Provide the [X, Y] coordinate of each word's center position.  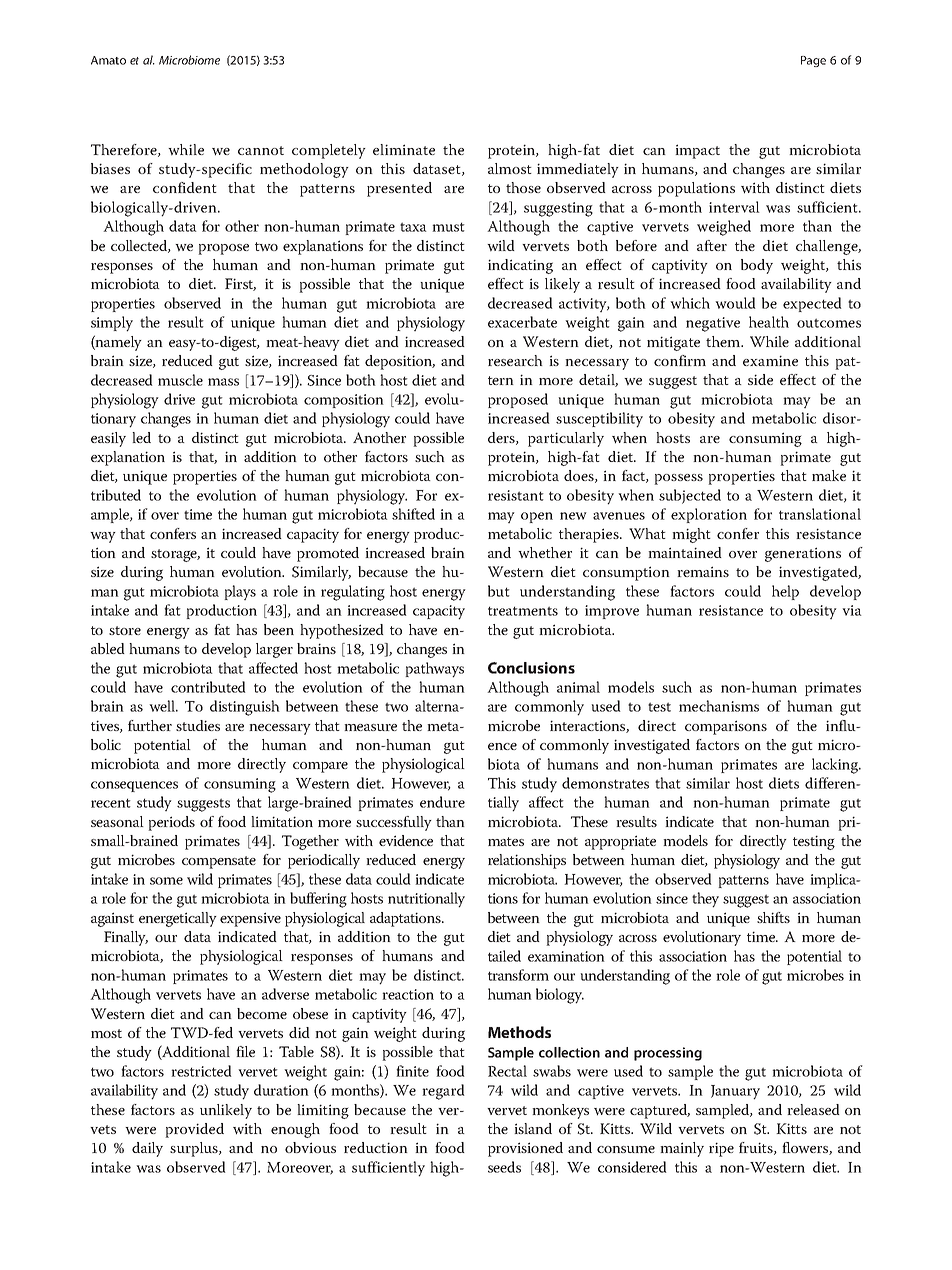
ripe [721, 1149]
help [785, 592]
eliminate [404, 149]
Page [813, 61]
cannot [261, 150]
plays [240, 592]
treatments [523, 611]
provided [194, 1130]
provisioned [525, 1149]
